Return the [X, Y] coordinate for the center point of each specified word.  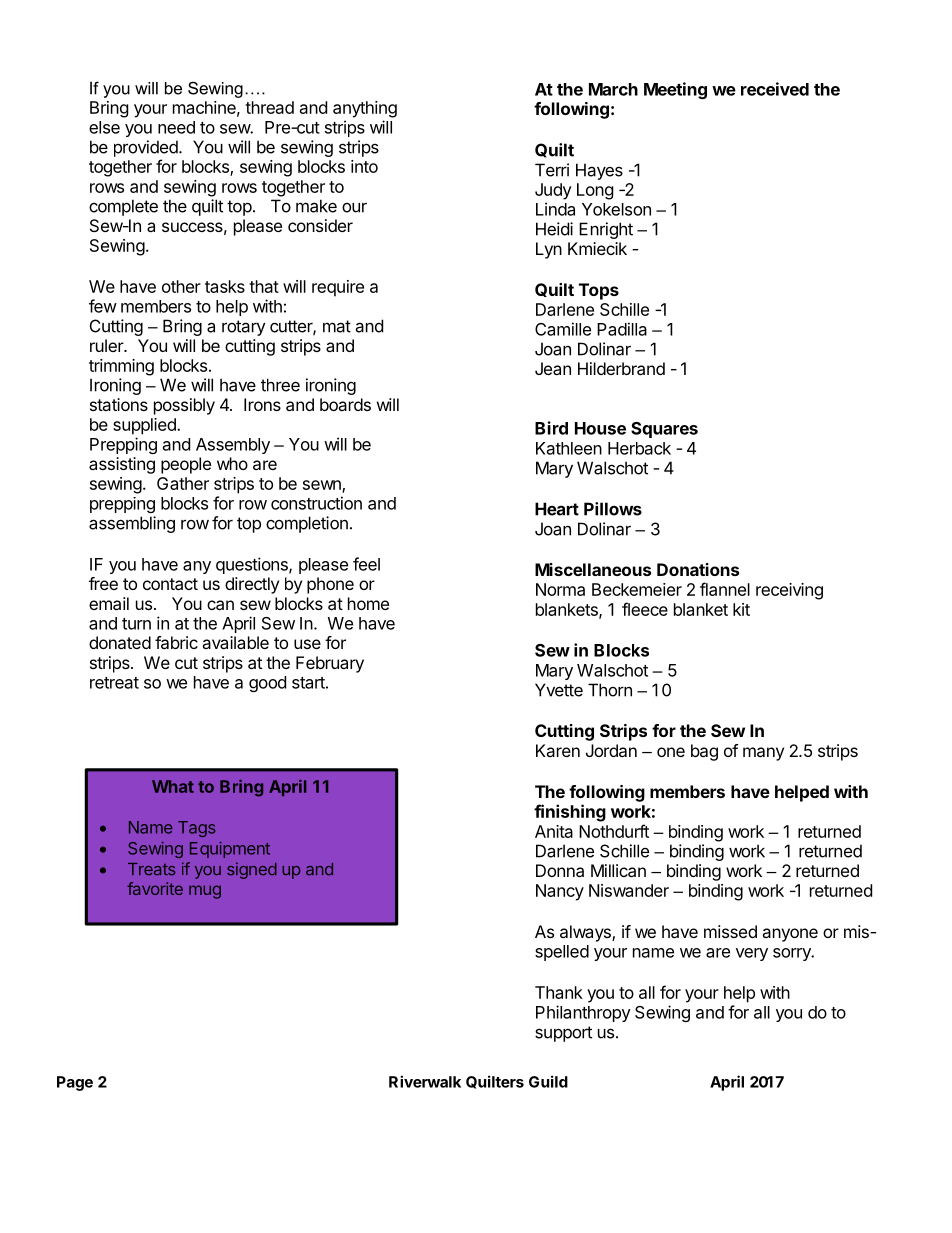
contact [170, 584]
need [176, 127]
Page [75, 1083]
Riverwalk [425, 1081]
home [368, 603]
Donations [698, 569]
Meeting [675, 90]
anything [365, 109]
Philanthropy [583, 1013]
